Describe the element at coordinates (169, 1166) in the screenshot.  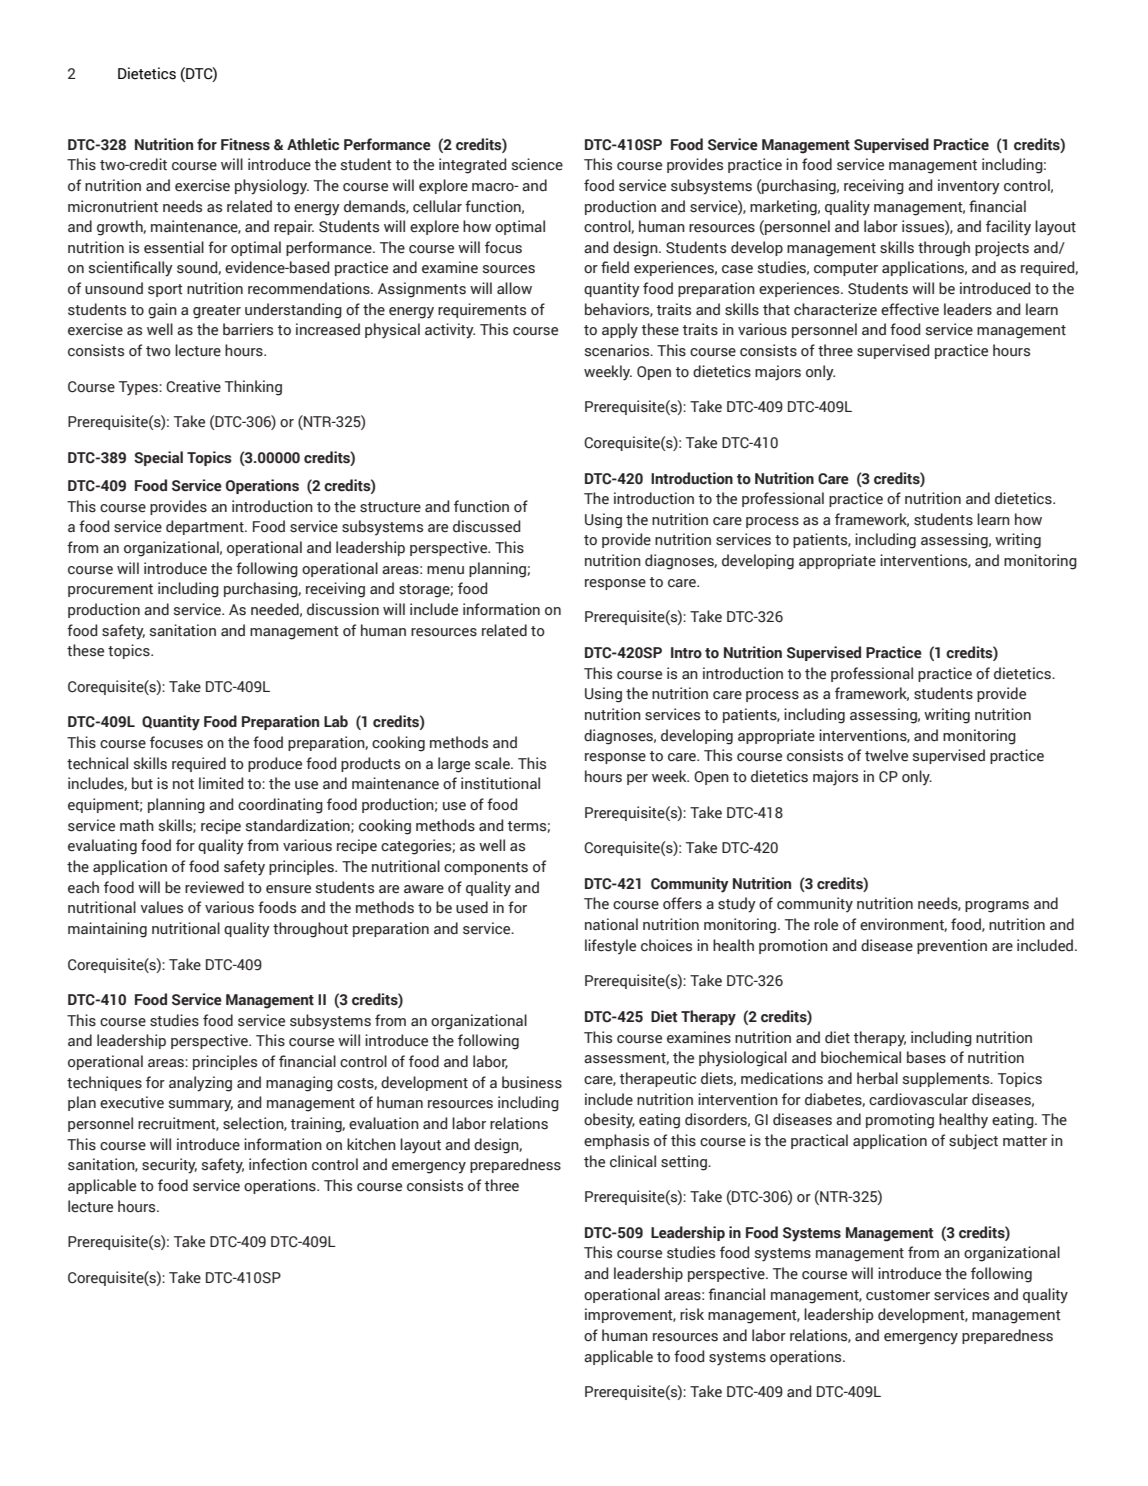
I see `security` at that location.
